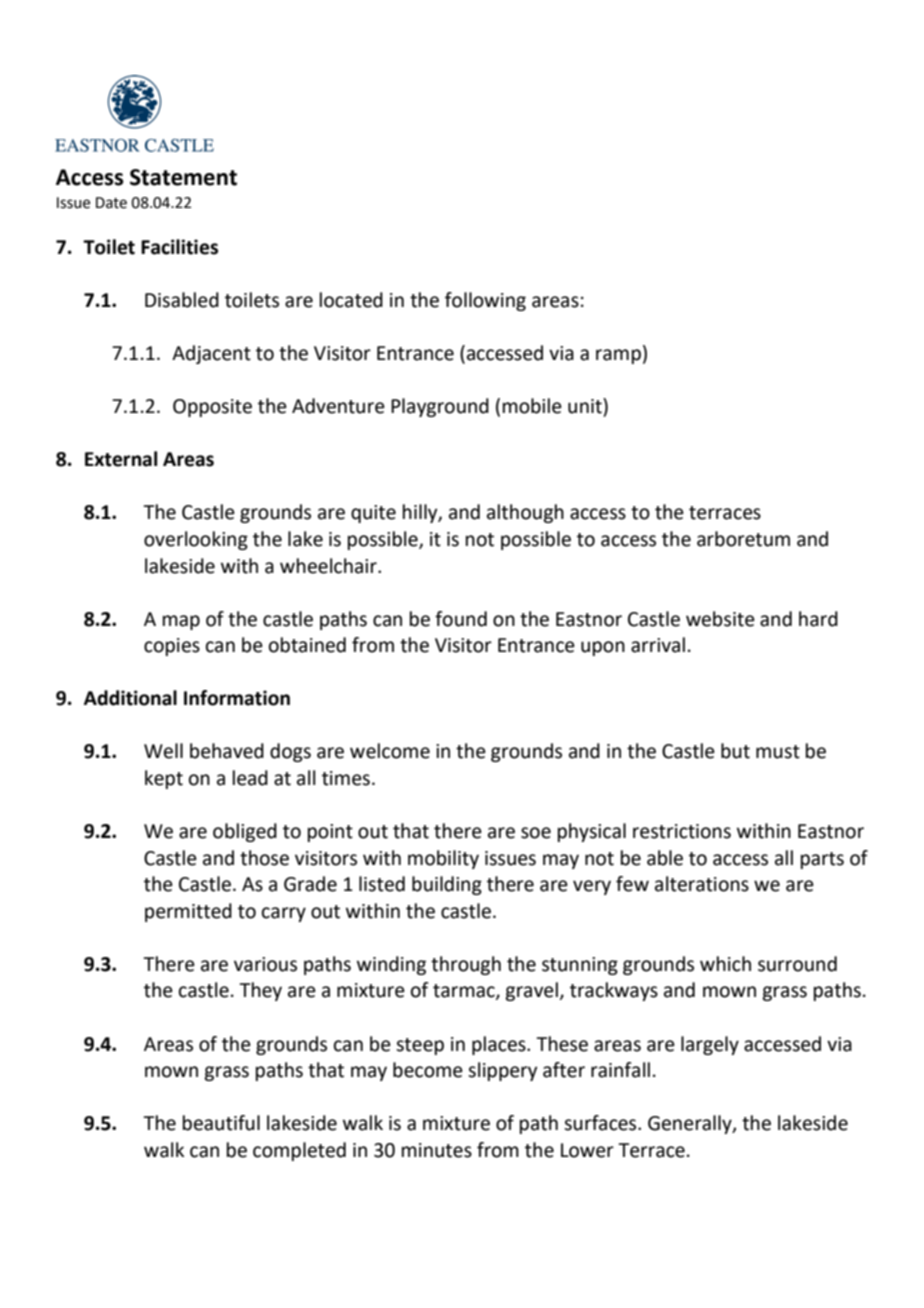  I want to click on alterations, so click(702, 884).
